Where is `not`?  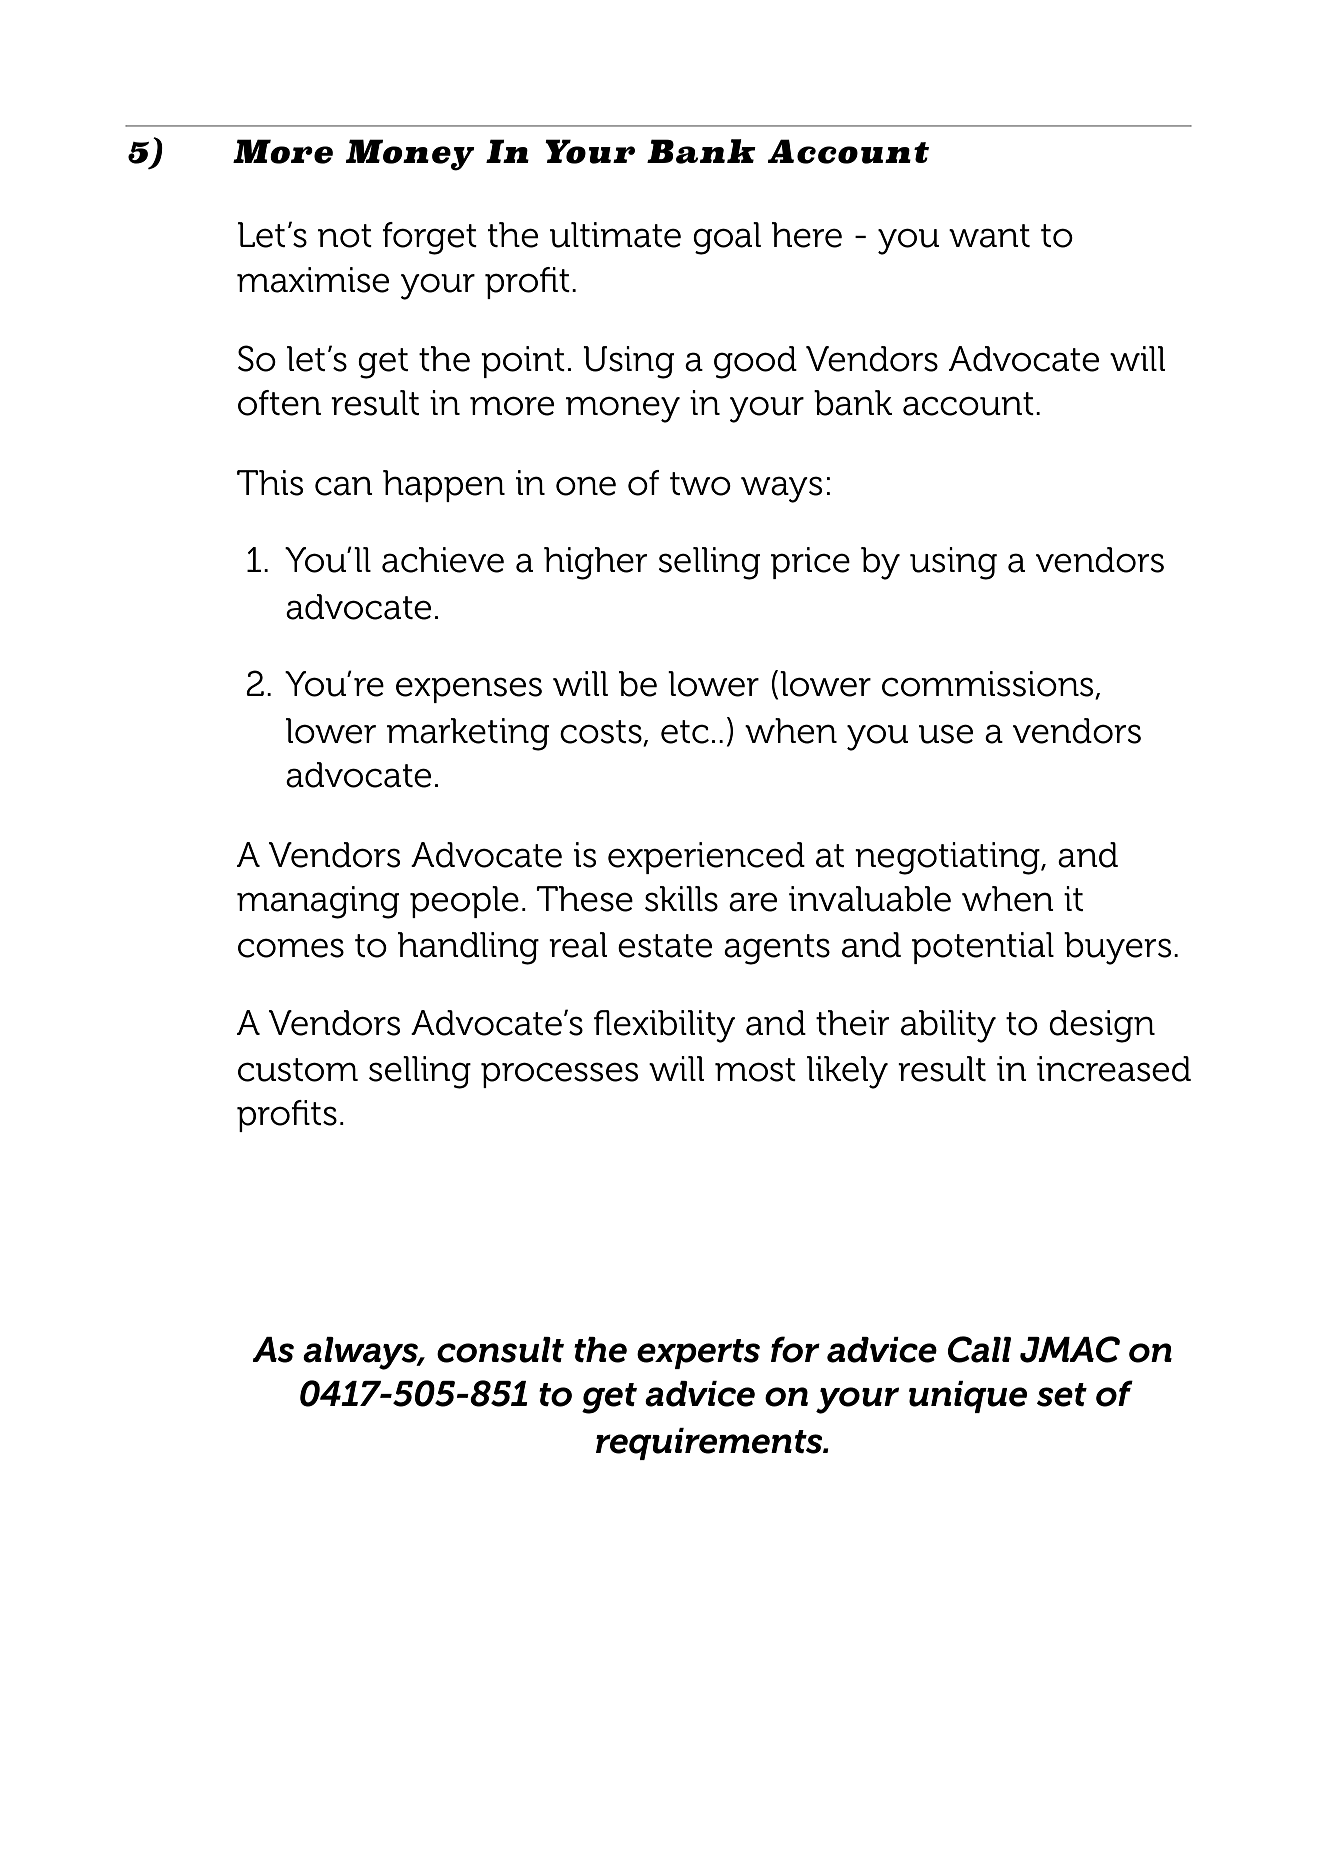 not is located at coordinates (345, 236).
